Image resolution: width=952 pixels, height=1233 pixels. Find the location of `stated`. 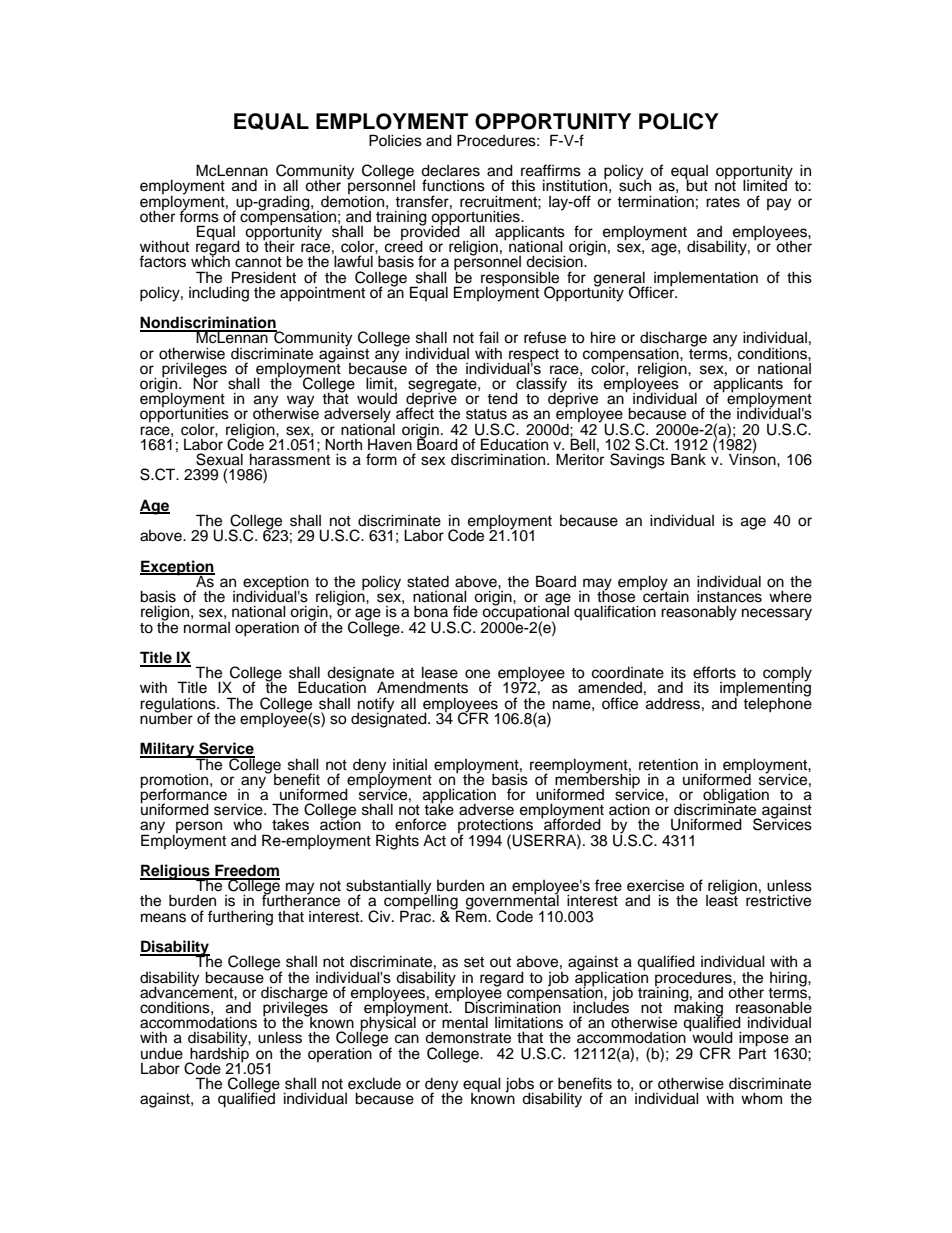

stated is located at coordinates (428, 582).
